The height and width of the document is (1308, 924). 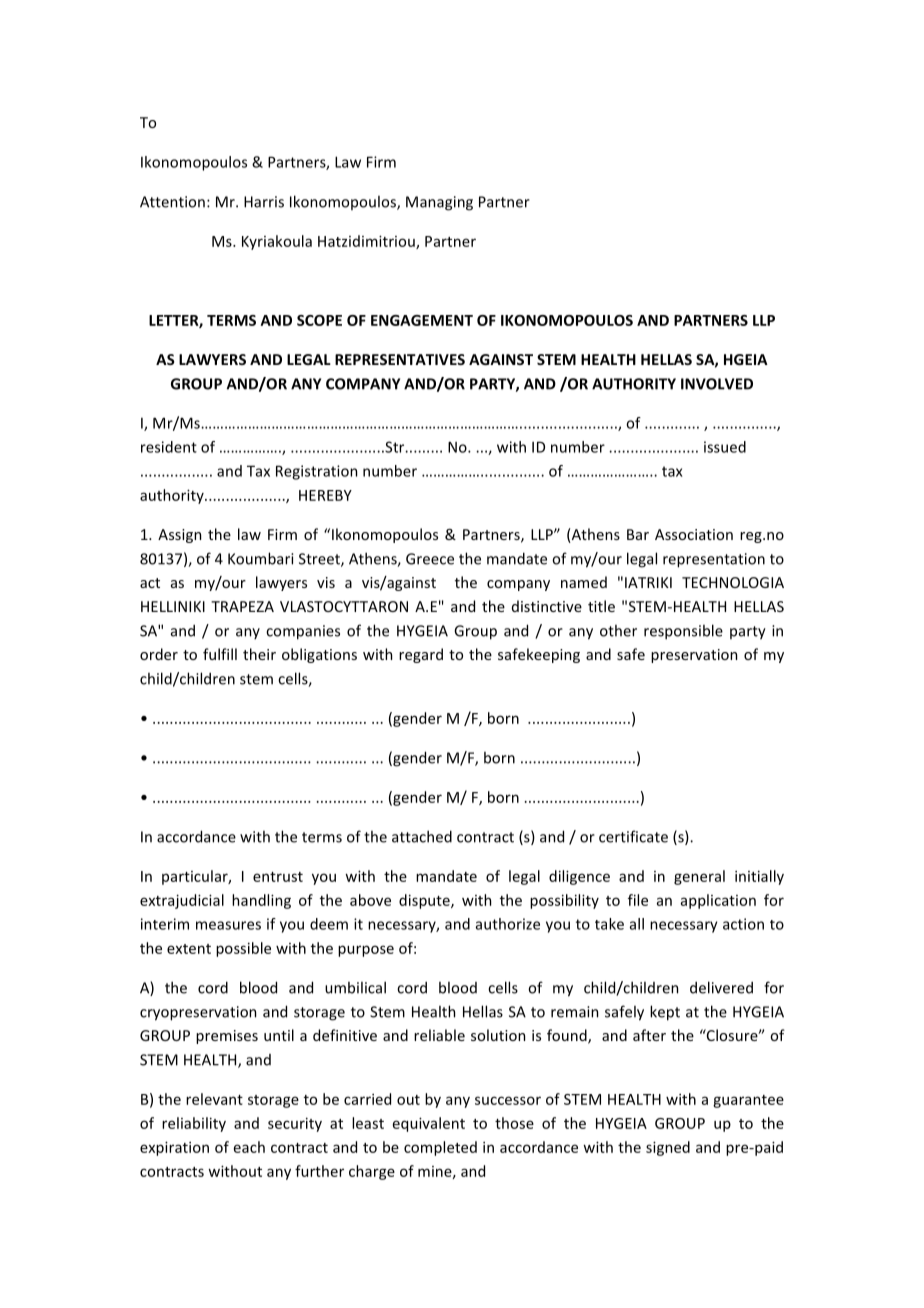 I want to click on Harris, so click(x=264, y=202).
